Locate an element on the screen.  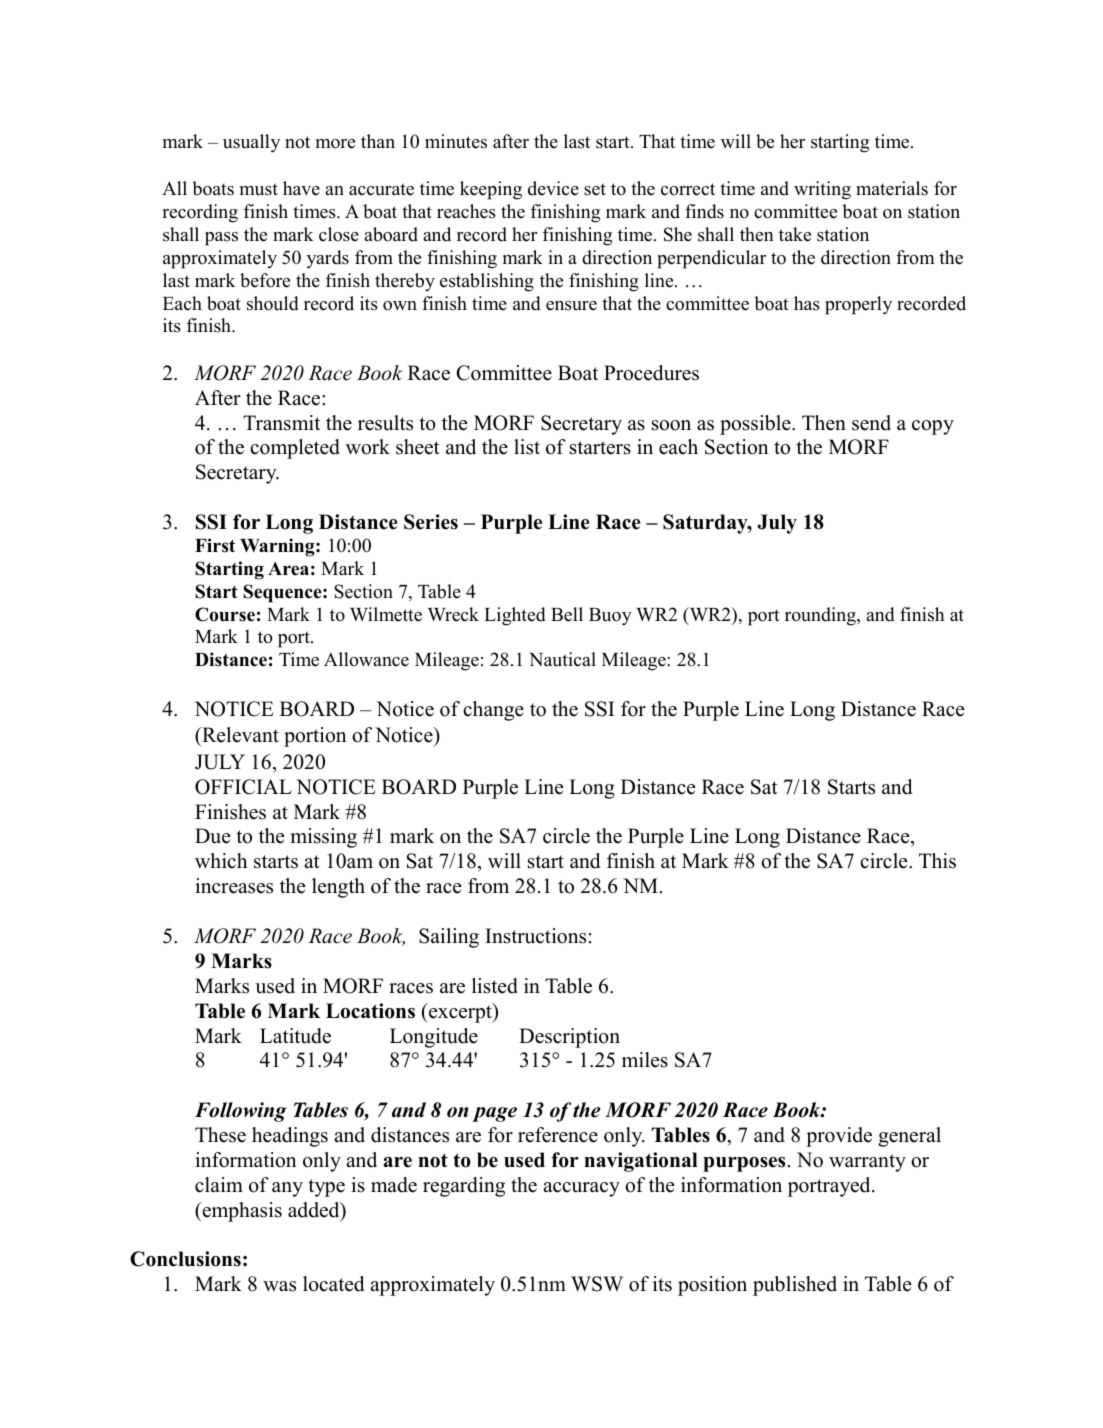
device is located at coordinates (553, 188).
